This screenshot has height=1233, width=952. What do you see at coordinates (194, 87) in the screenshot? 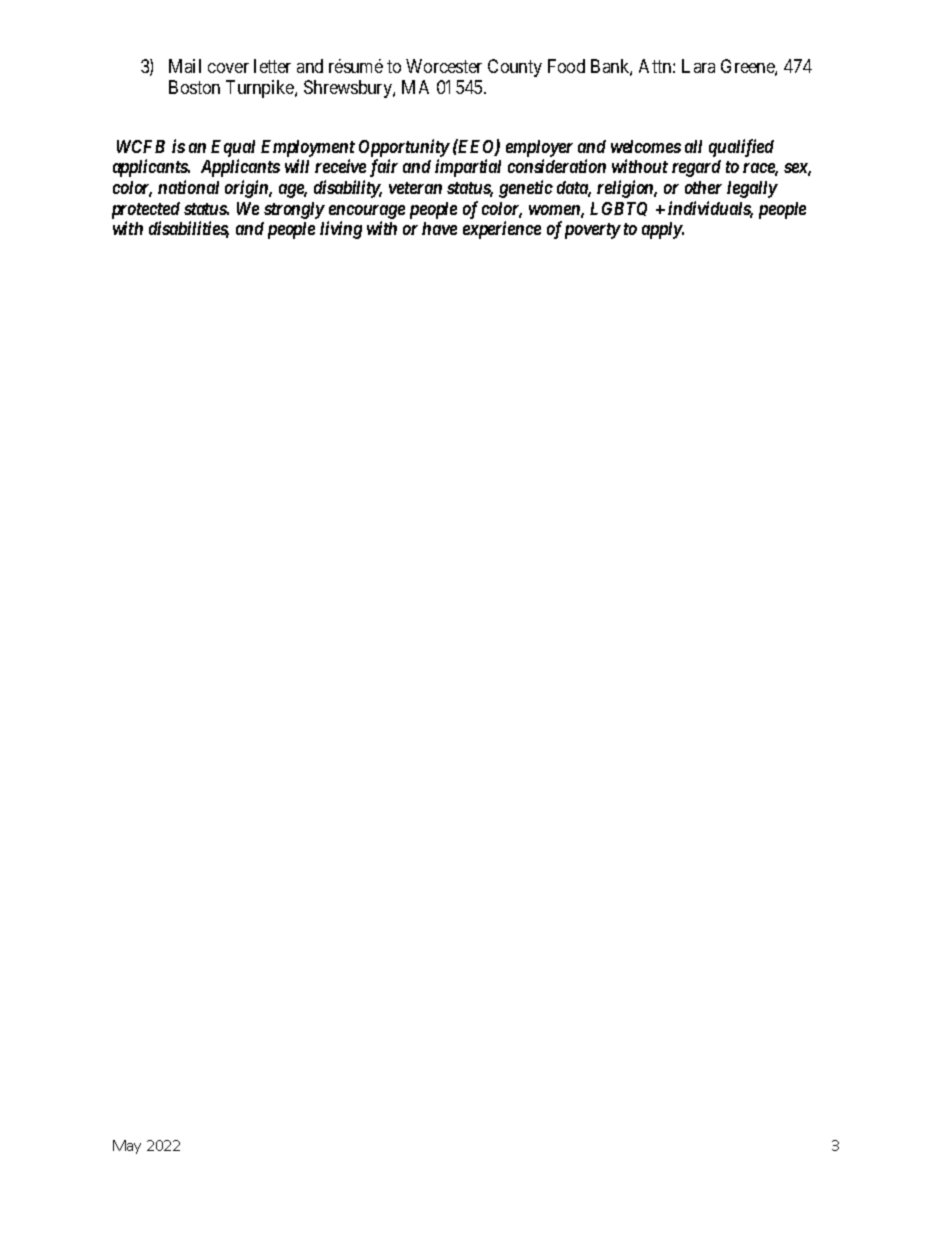
I see `Boston` at bounding box center [194, 87].
